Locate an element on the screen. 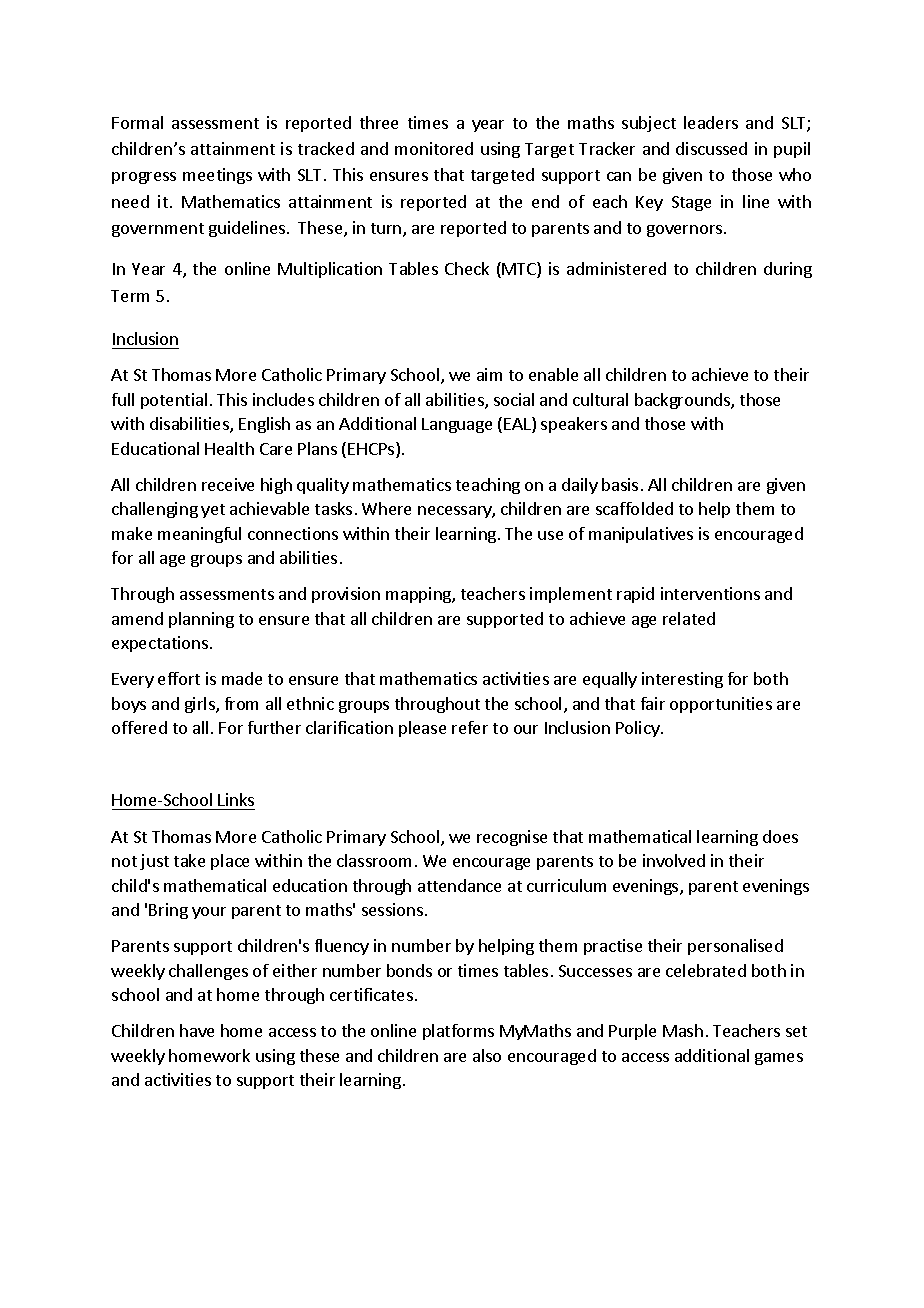  discussed is located at coordinates (711, 148).
